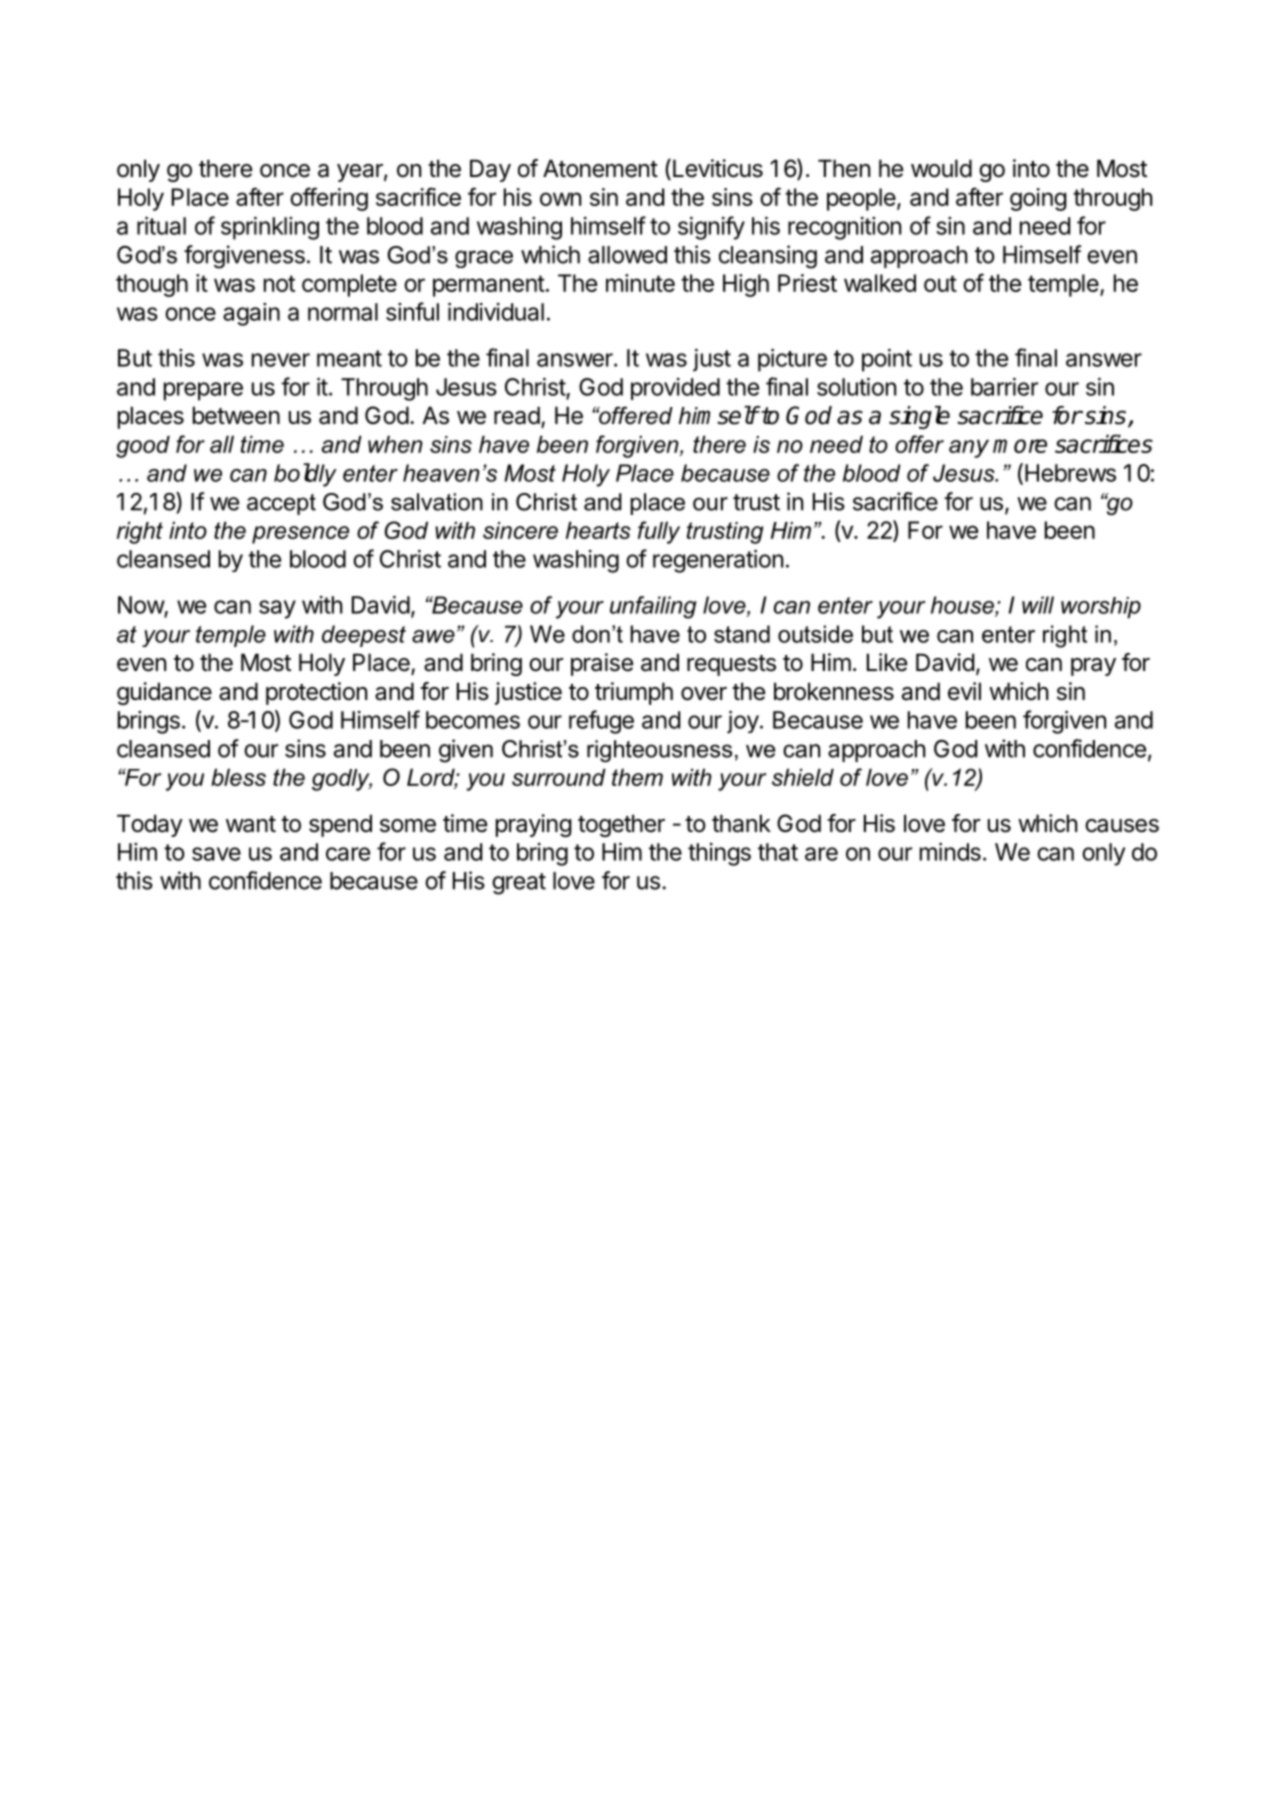 Image resolution: width=1278 pixels, height=1807 pixels. I want to click on Hebrews, so click(1070, 473).
